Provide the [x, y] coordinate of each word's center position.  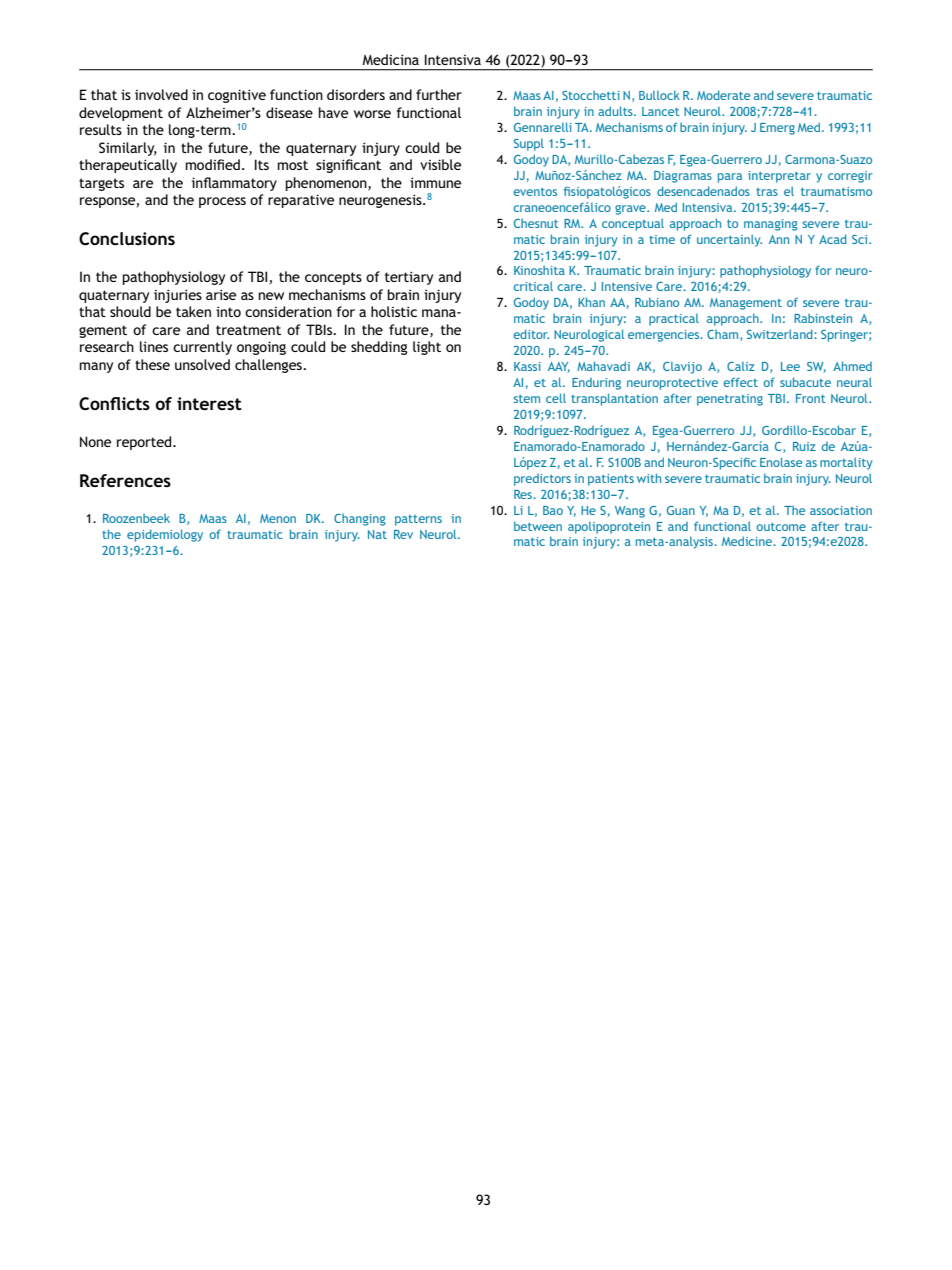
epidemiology [165, 535]
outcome [781, 527]
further [439, 94]
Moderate [723, 95]
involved [161, 94]
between [538, 526]
